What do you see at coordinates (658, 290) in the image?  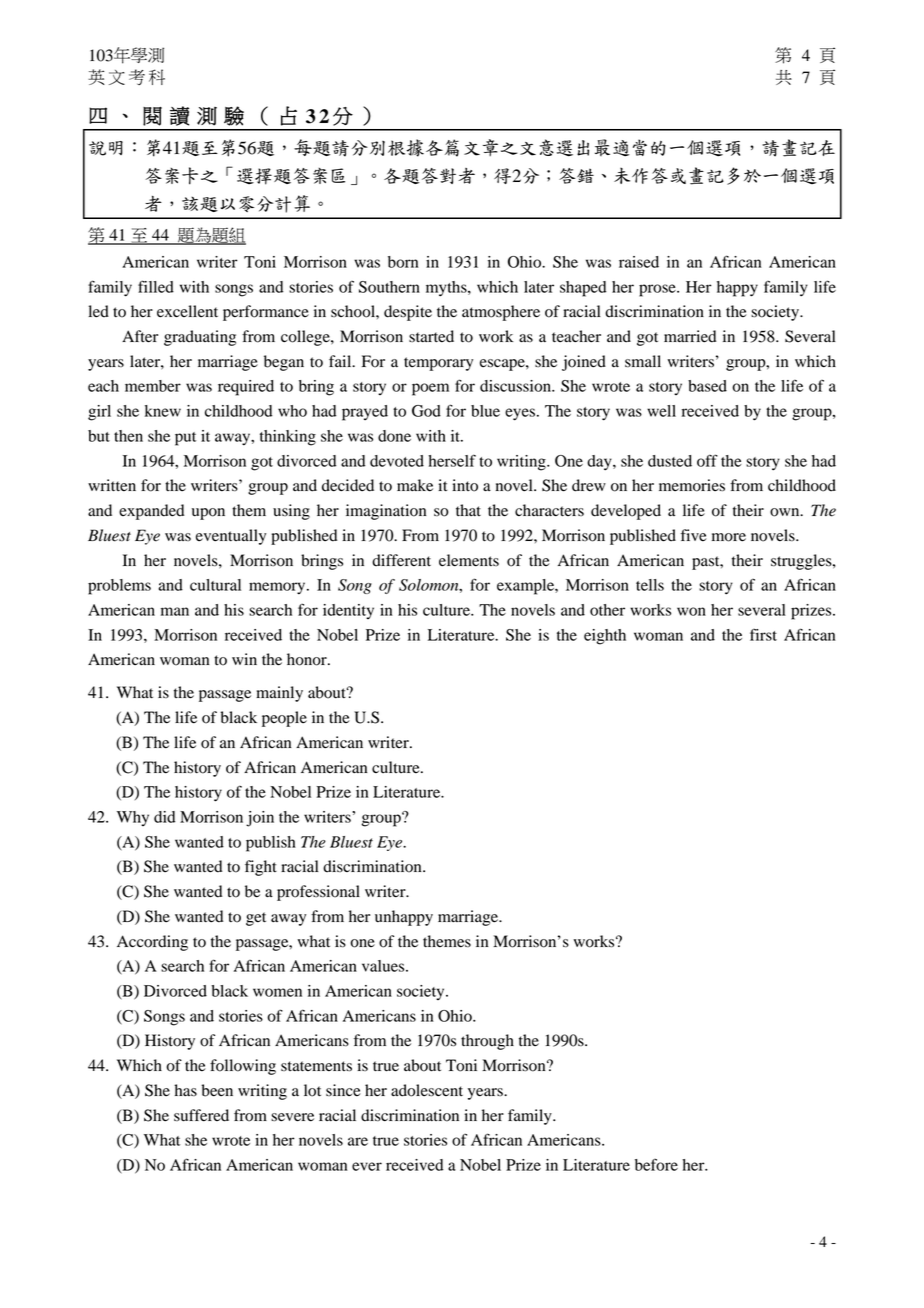 I see `prose` at bounding box center [658, 290].
